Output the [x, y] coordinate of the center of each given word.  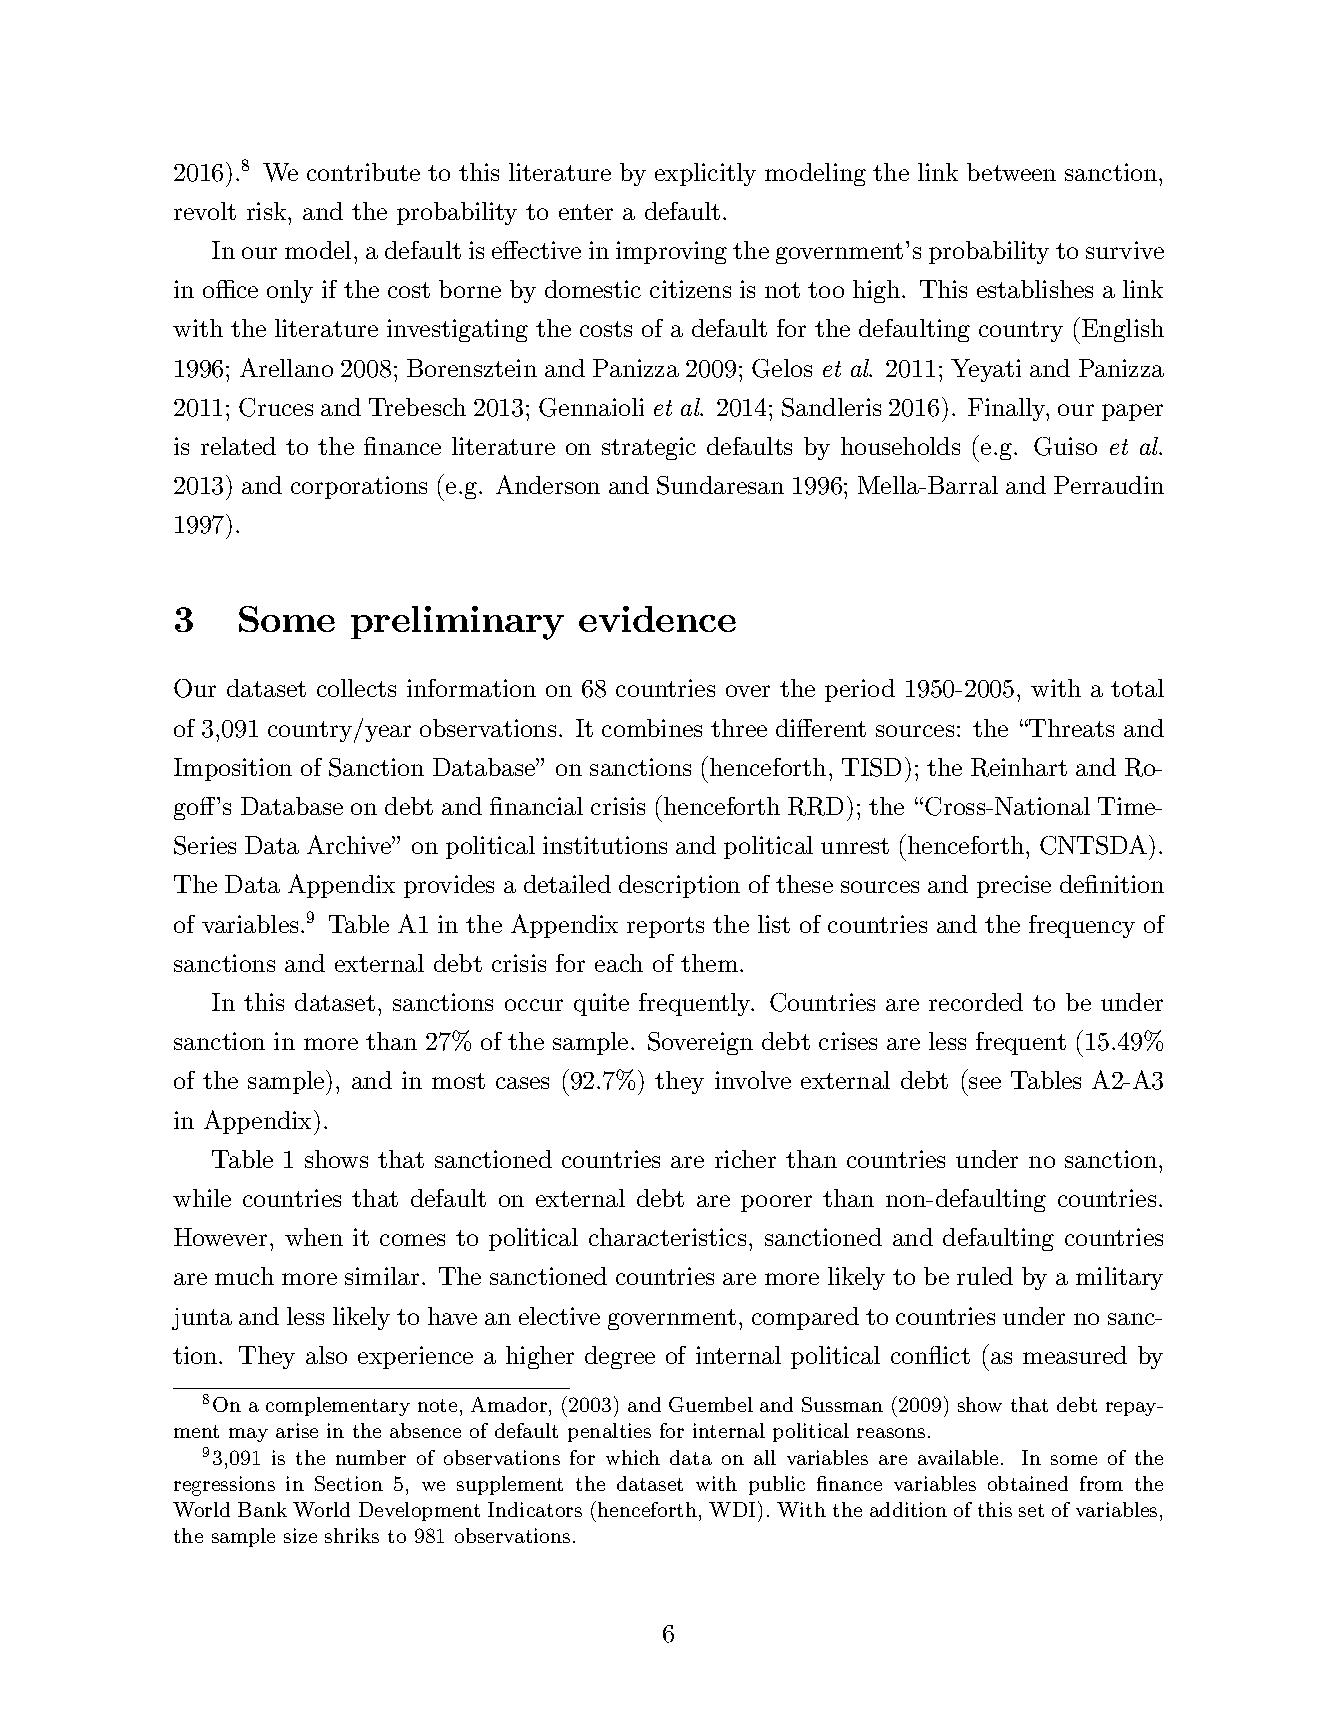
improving [671, 252]
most [458, 1081]
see [985, 1083]
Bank [262, 1509]
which [633, 1457]
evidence [657, 619]
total [1137, 688]
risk [268, 211]
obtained [1028, 1483]
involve [753, 1080]
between [1011, 172]
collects [356, 688]
